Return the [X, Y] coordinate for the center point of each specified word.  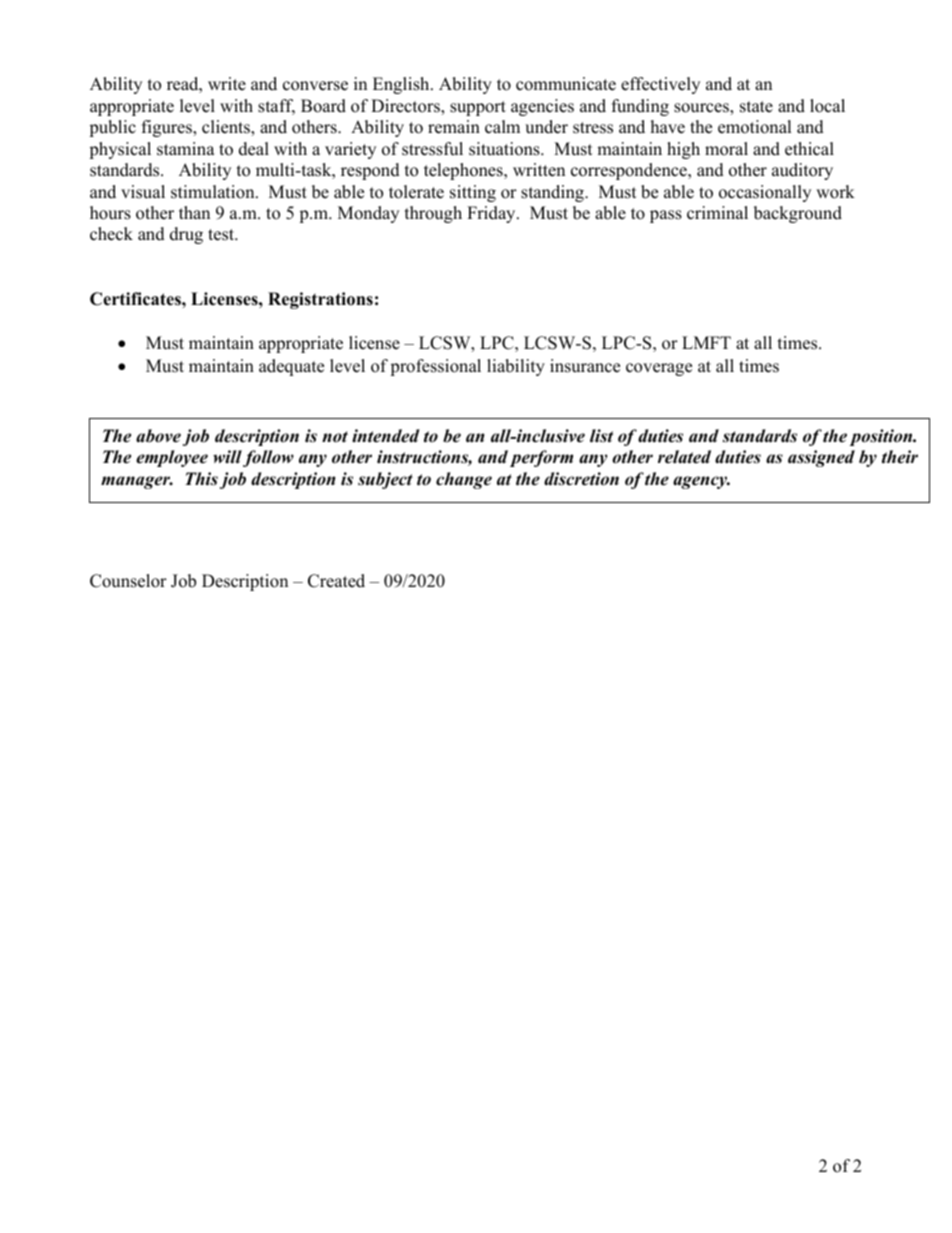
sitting [473, 193]
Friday [492, 214]
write [227, 84]
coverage [659, 369]
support [478, 108]
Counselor [128, 581]
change [464, 480]
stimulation [214, 192]
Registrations [320, 300]
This [201, 479]
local [827, 106]
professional [435, 367]
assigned [821, 458]
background [798, 214]
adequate [291, 367]
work [835, 192]
